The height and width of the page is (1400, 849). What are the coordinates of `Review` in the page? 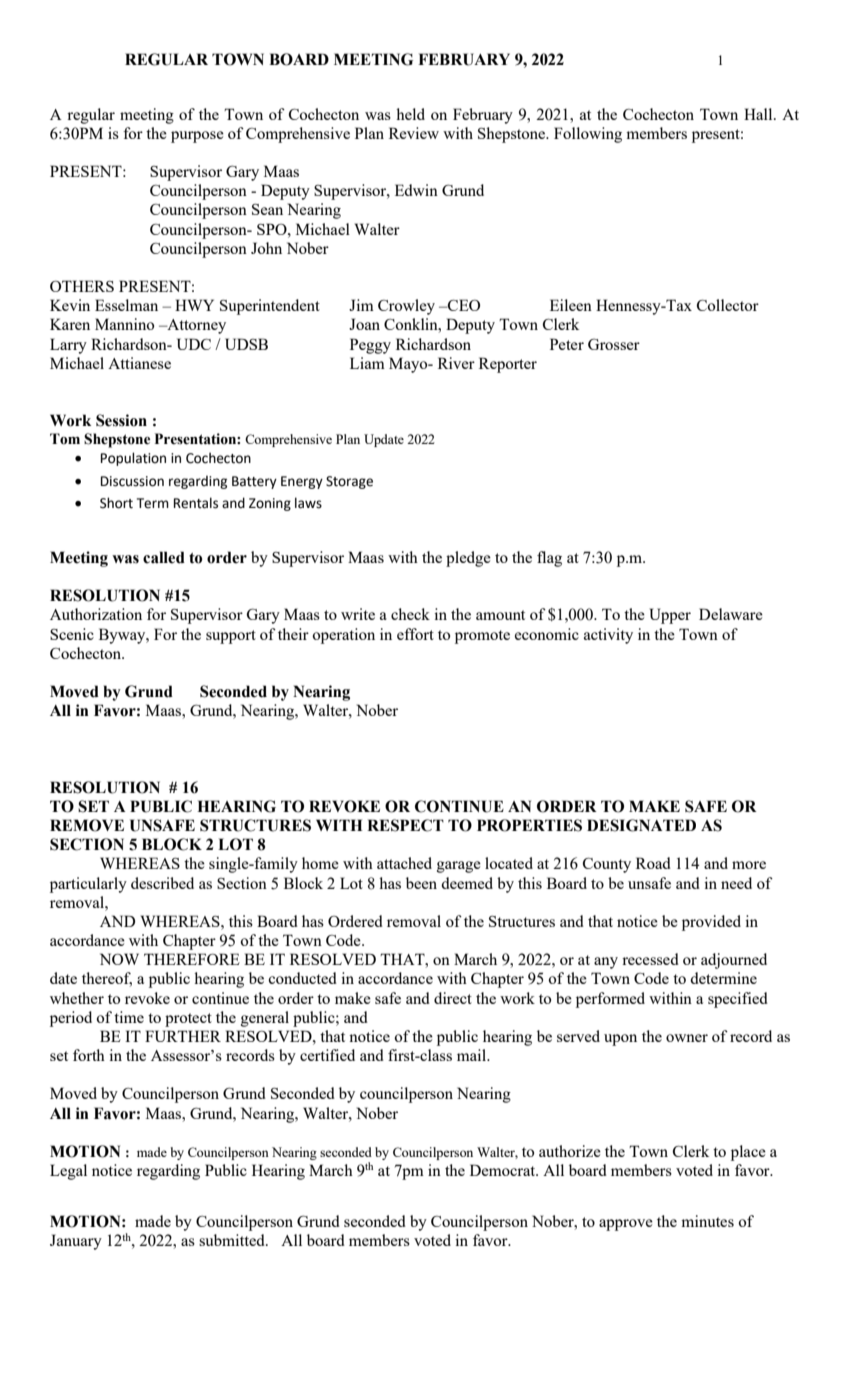 It's located at (414, 133).
